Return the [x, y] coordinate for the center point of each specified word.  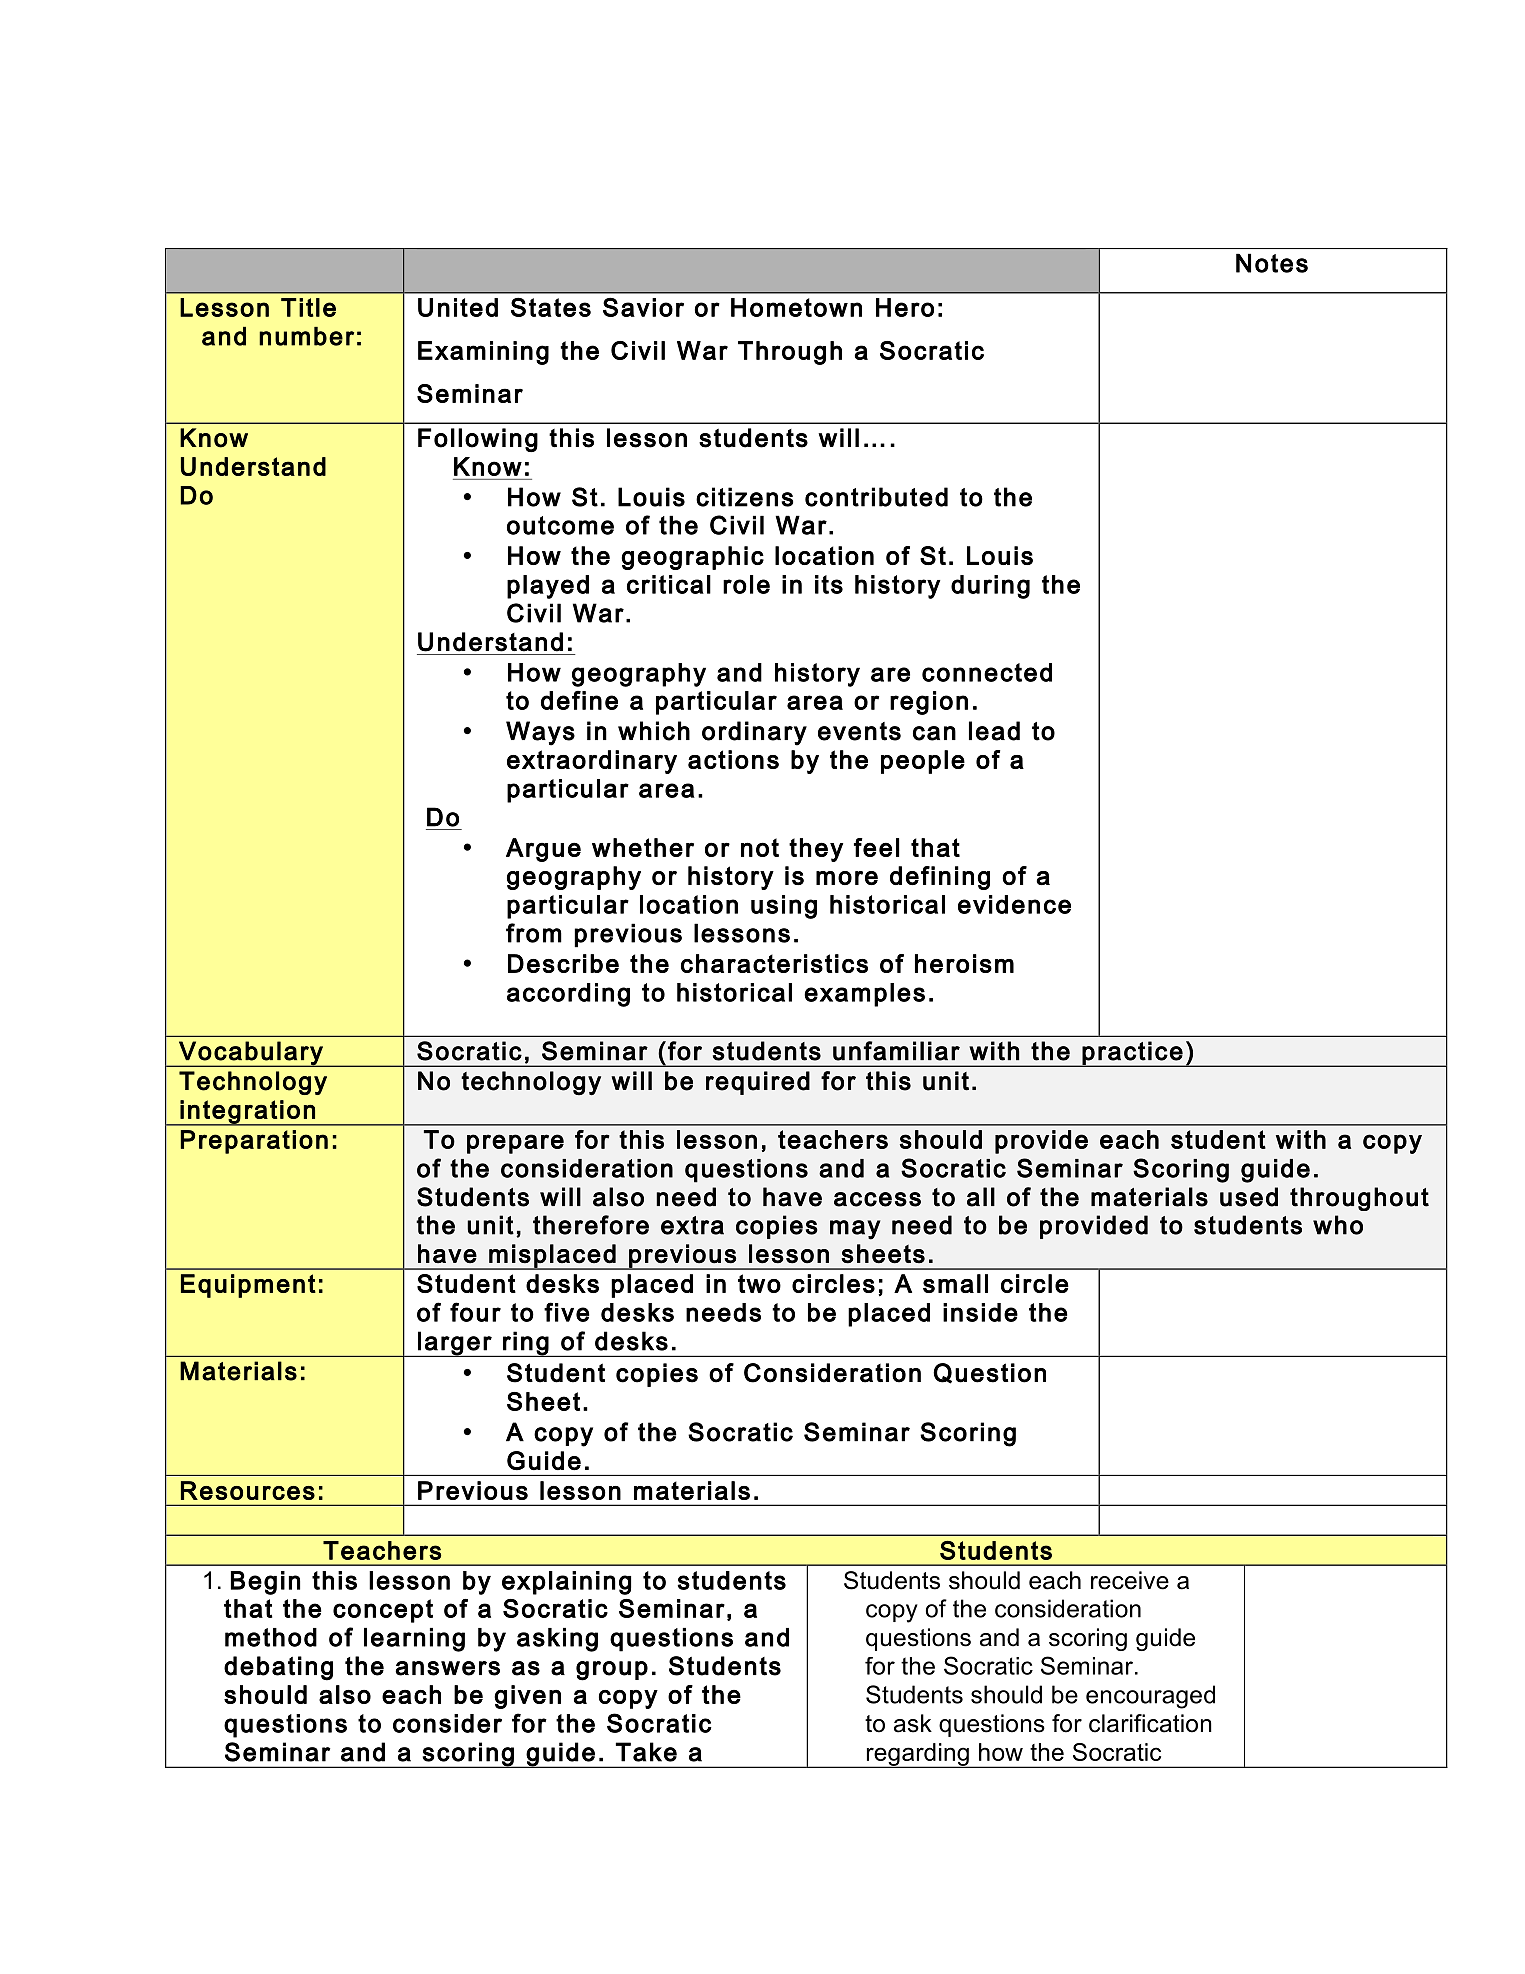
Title [308, 307]
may [855, 1230]
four [475, 1312]
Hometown [796, 307]
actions [733, 759]
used [1249, 1197]
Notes [1272, 263]
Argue [543, 850]
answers [447, 1668]
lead [994, 731]
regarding [917, 1755]
